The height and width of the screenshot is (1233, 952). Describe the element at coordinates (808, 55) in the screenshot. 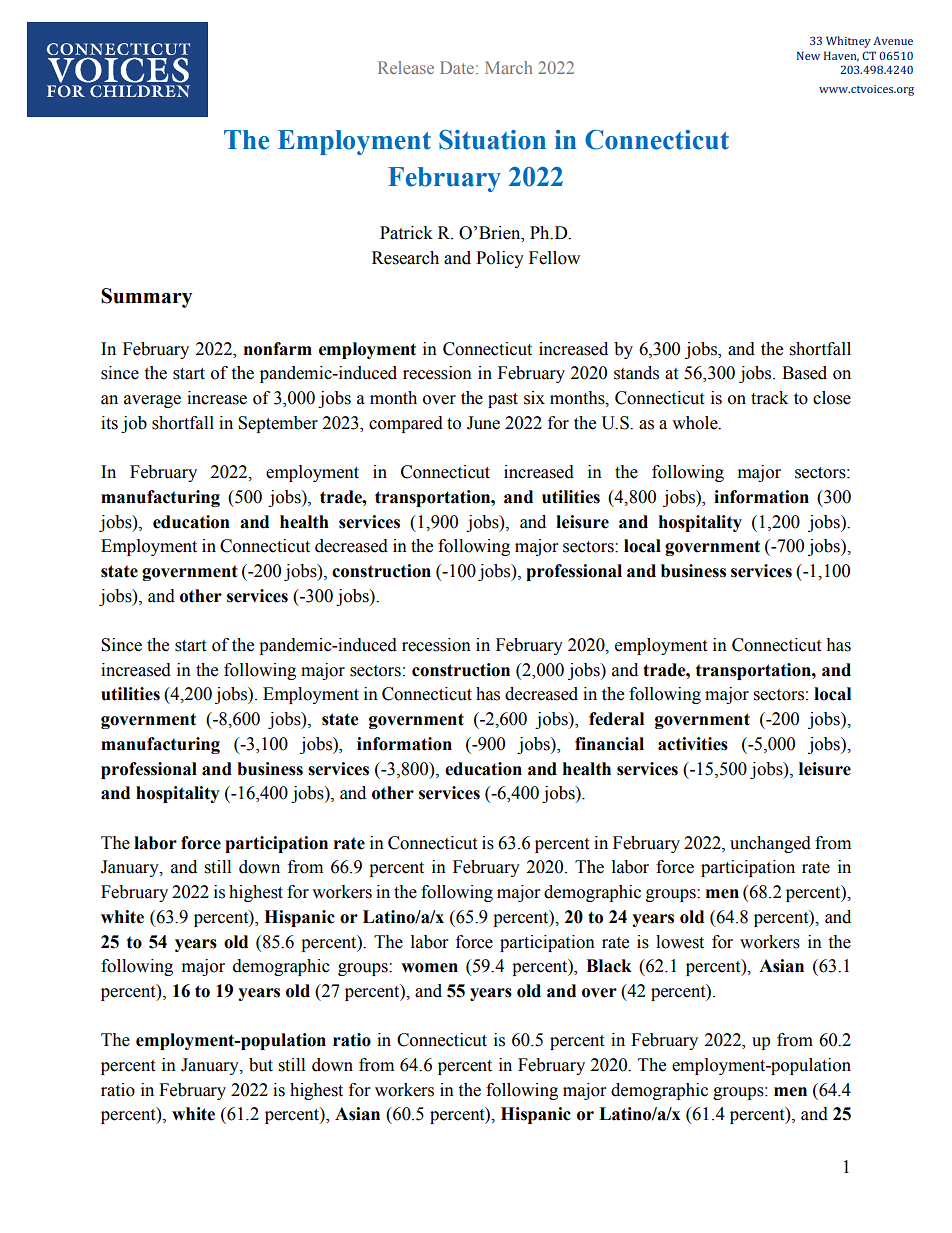

I see `New` at that location.
